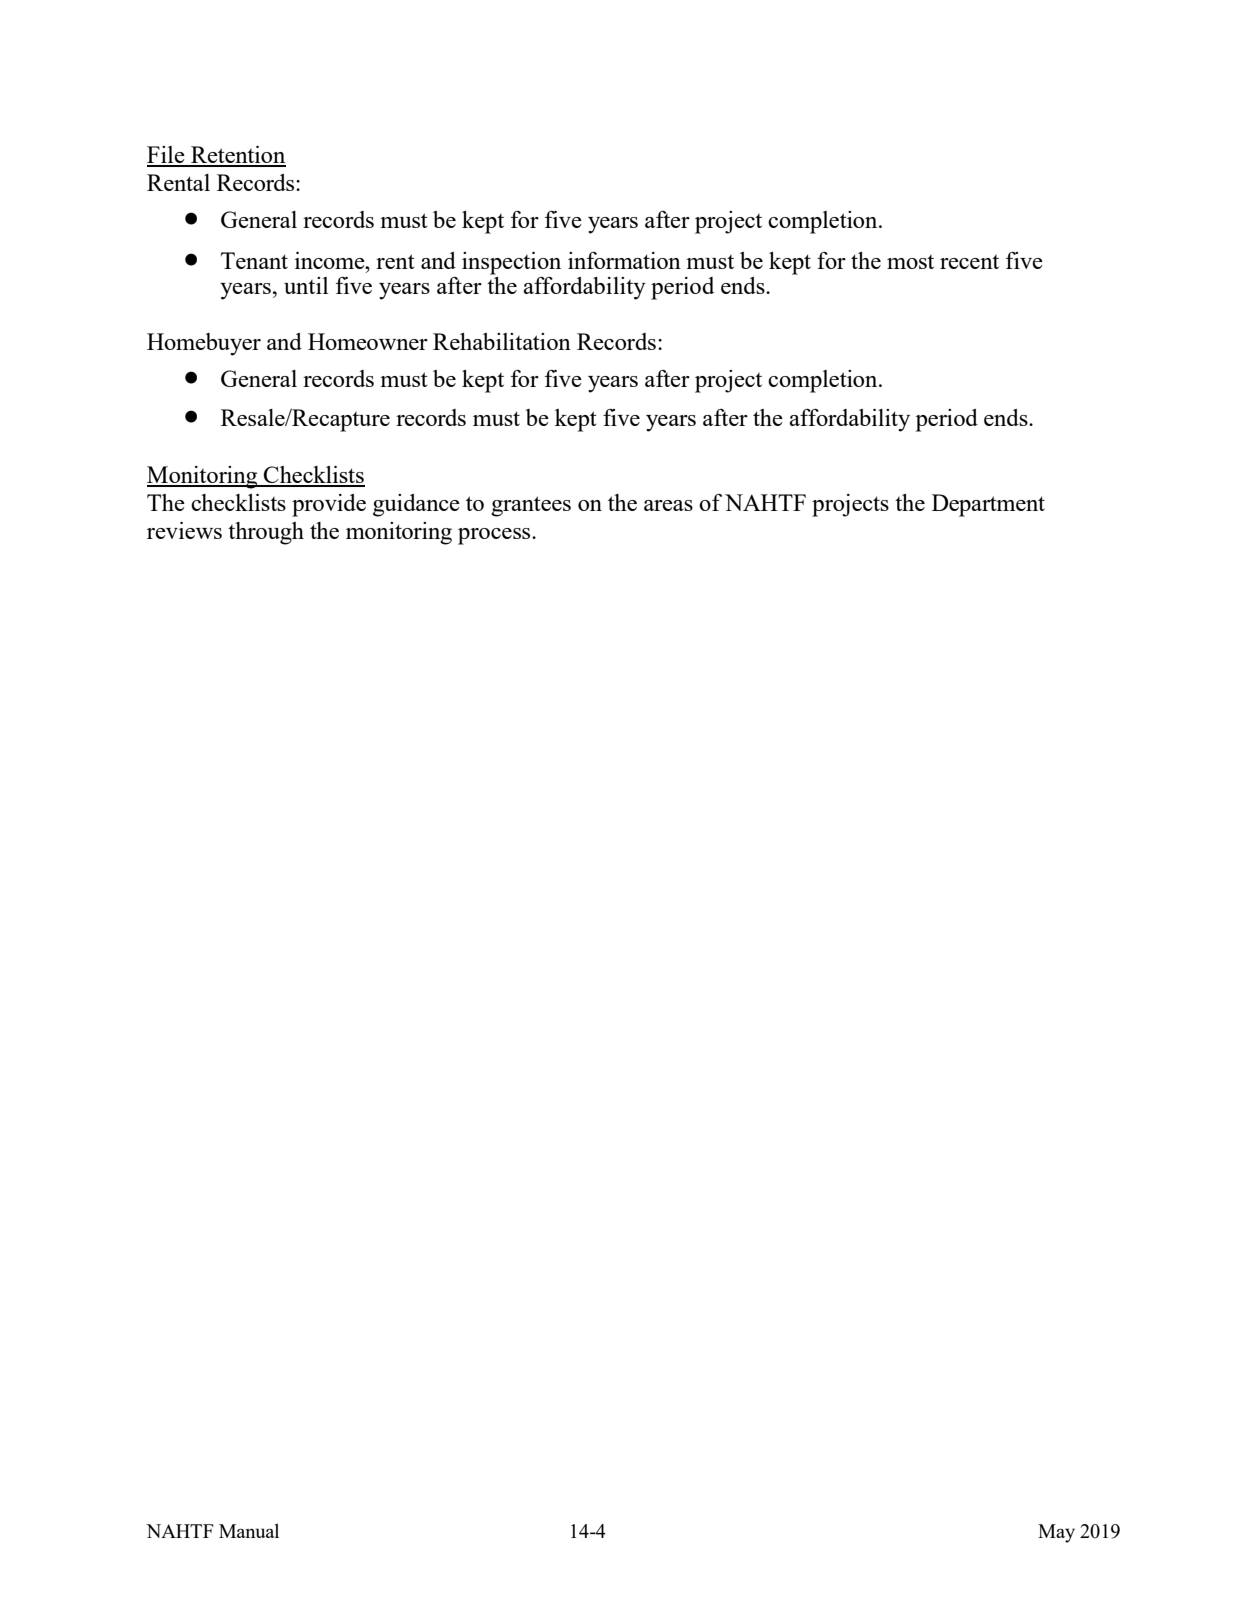 This screenshot has height=1616, width=1249. What do you see at coordinates (204, 344) in the screenshot?
I see `Homebuyer` at bounding box center [204, 344].
